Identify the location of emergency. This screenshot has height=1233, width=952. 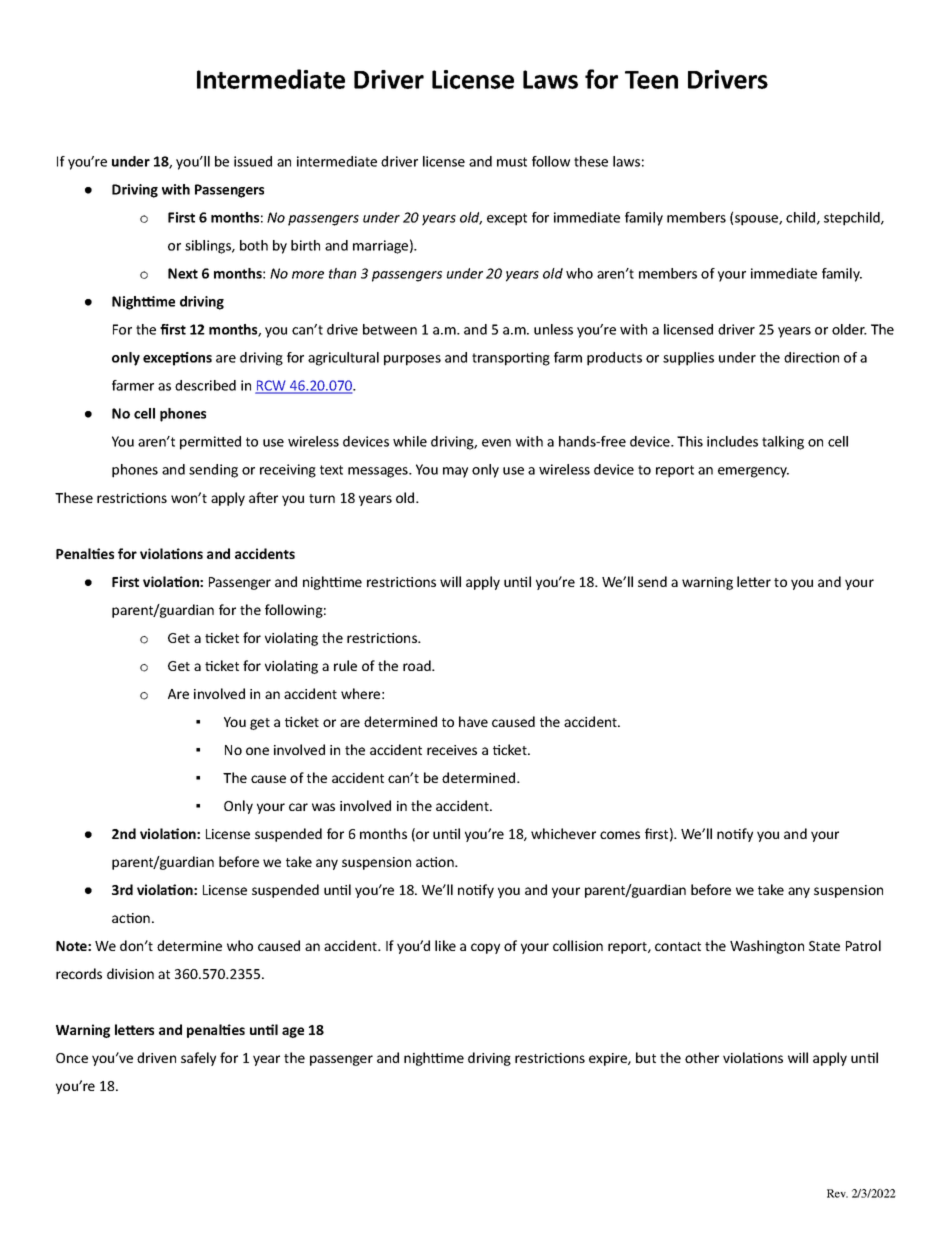
(753, 472).
